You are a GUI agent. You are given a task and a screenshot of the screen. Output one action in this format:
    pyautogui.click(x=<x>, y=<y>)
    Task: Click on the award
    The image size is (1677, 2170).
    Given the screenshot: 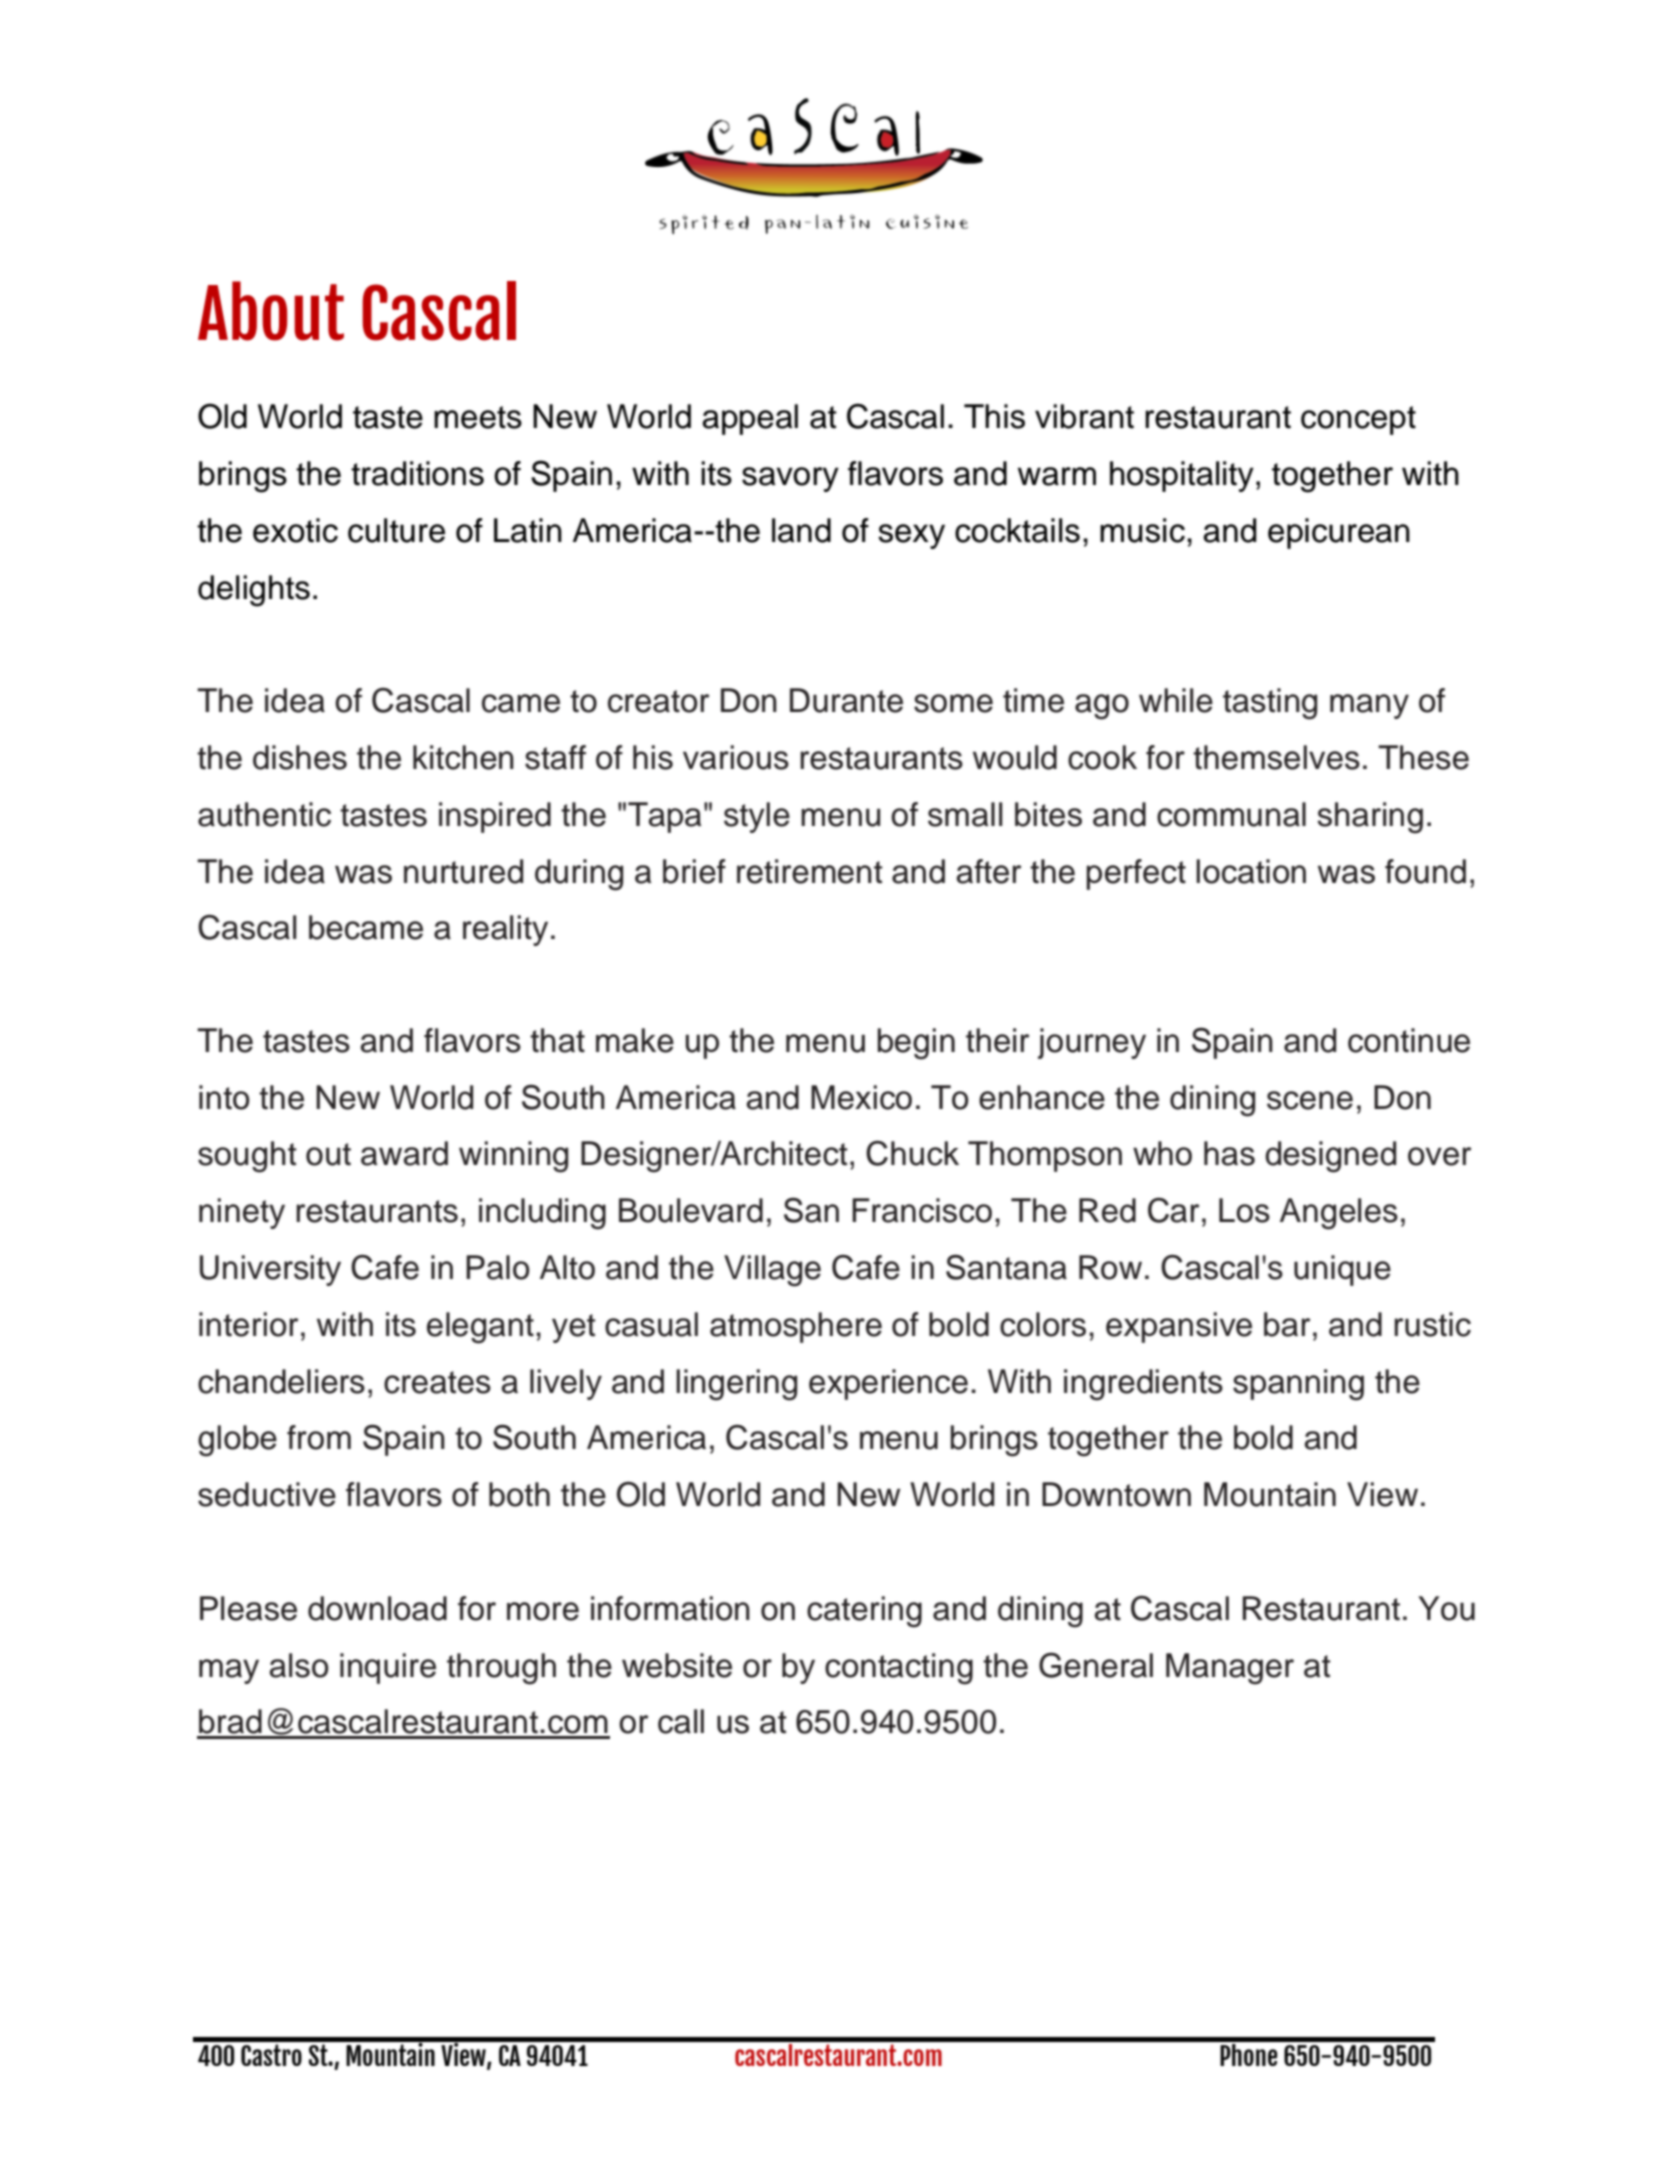 What is the action you would take?
    pyautogui.click(x=404, y=1153)
